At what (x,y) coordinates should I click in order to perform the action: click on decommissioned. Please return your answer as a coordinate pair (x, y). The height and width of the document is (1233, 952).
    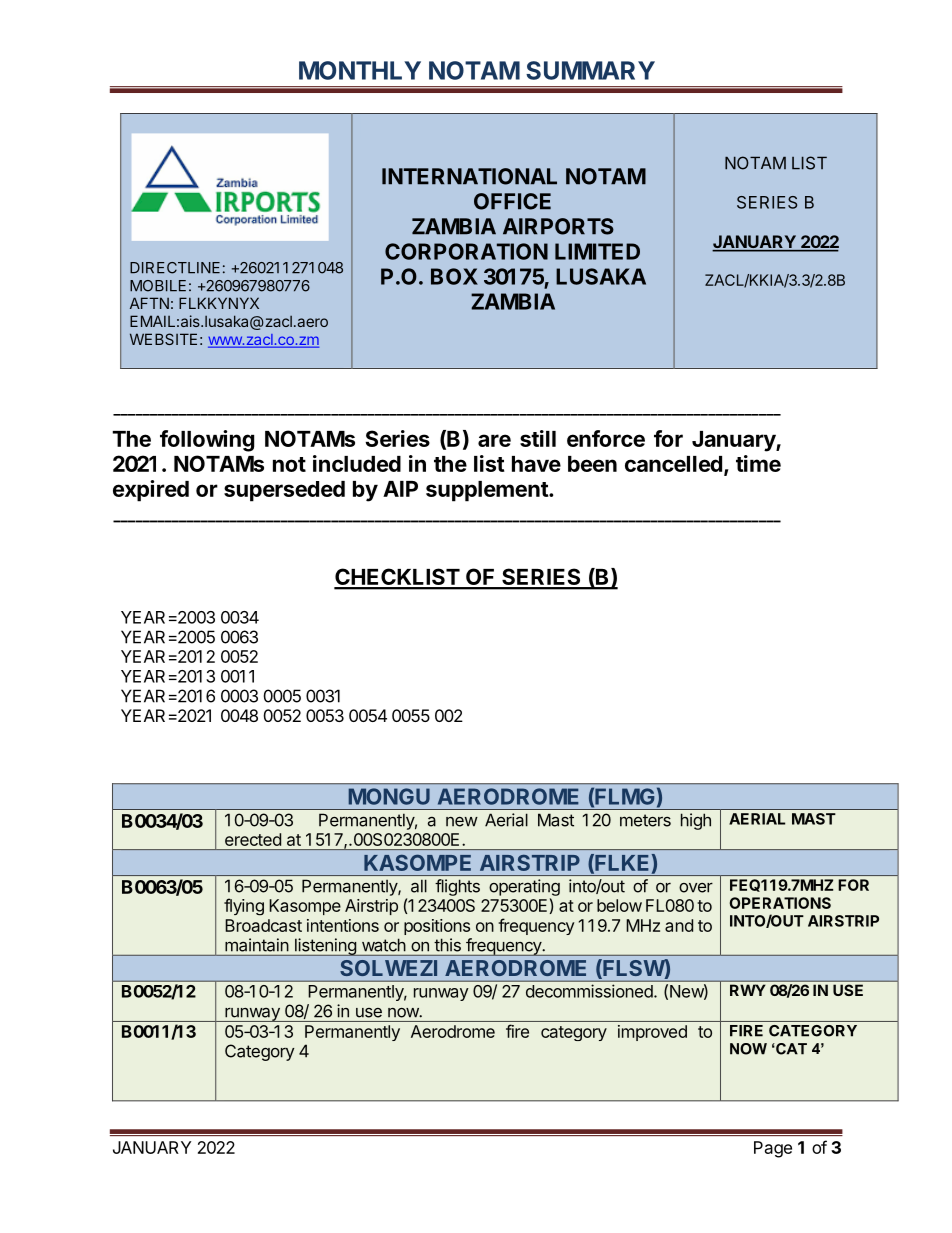
    Looking at the image, I should click on (590, 991).
